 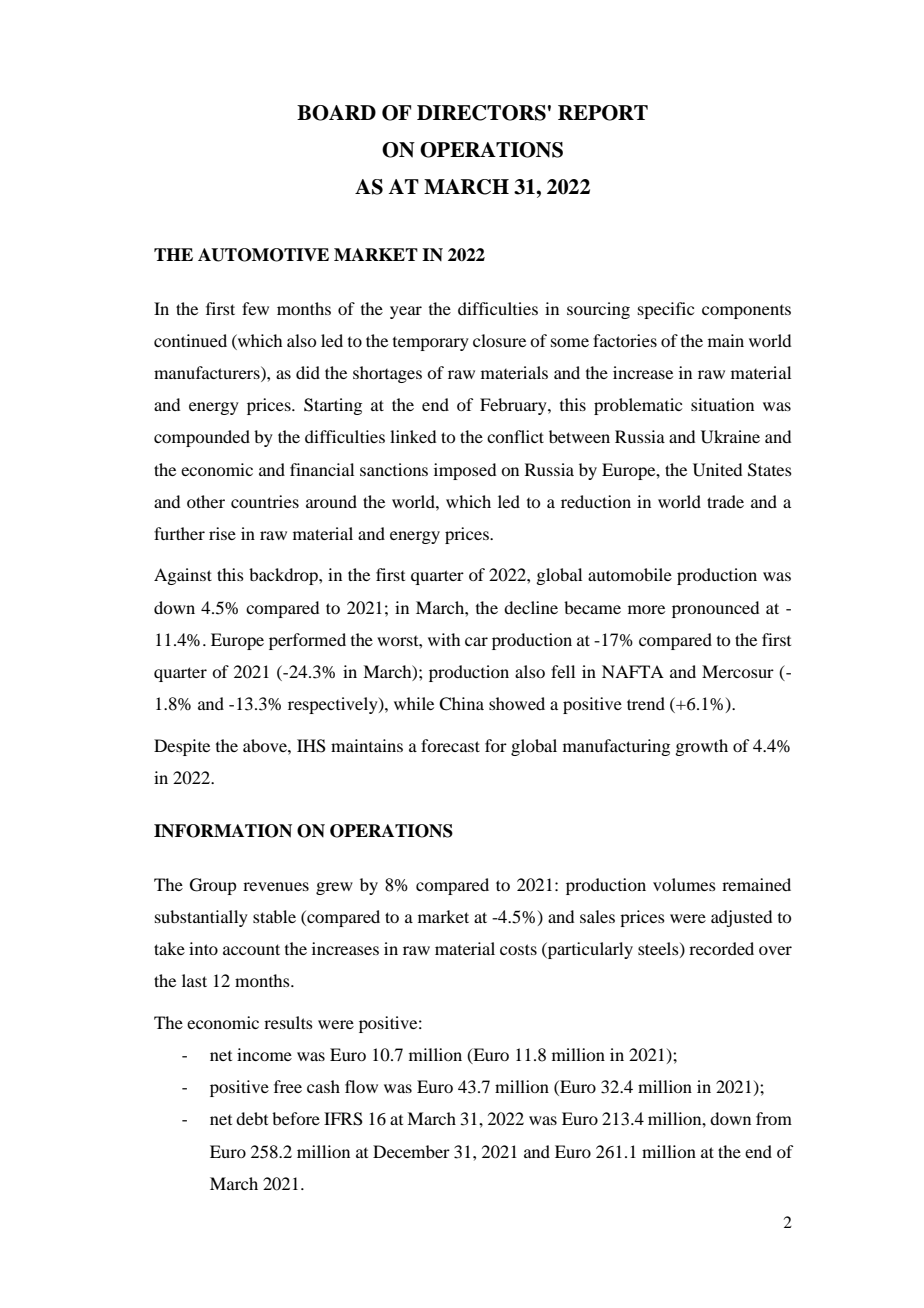 I want to click on United, so click(x=717, y=470).
